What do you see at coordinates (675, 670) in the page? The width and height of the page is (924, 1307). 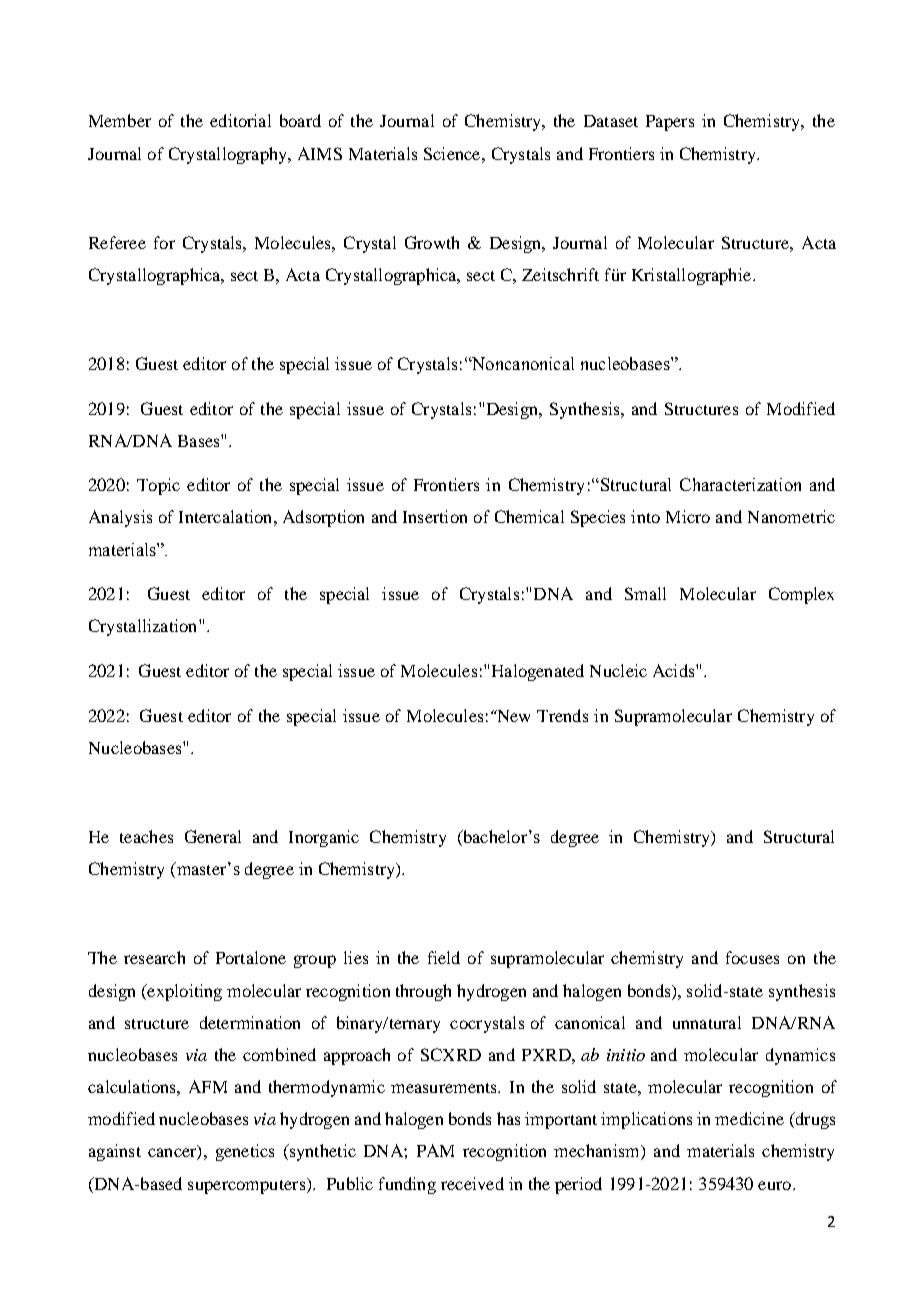 I see `Acids` at bounding box center [675, 670].
